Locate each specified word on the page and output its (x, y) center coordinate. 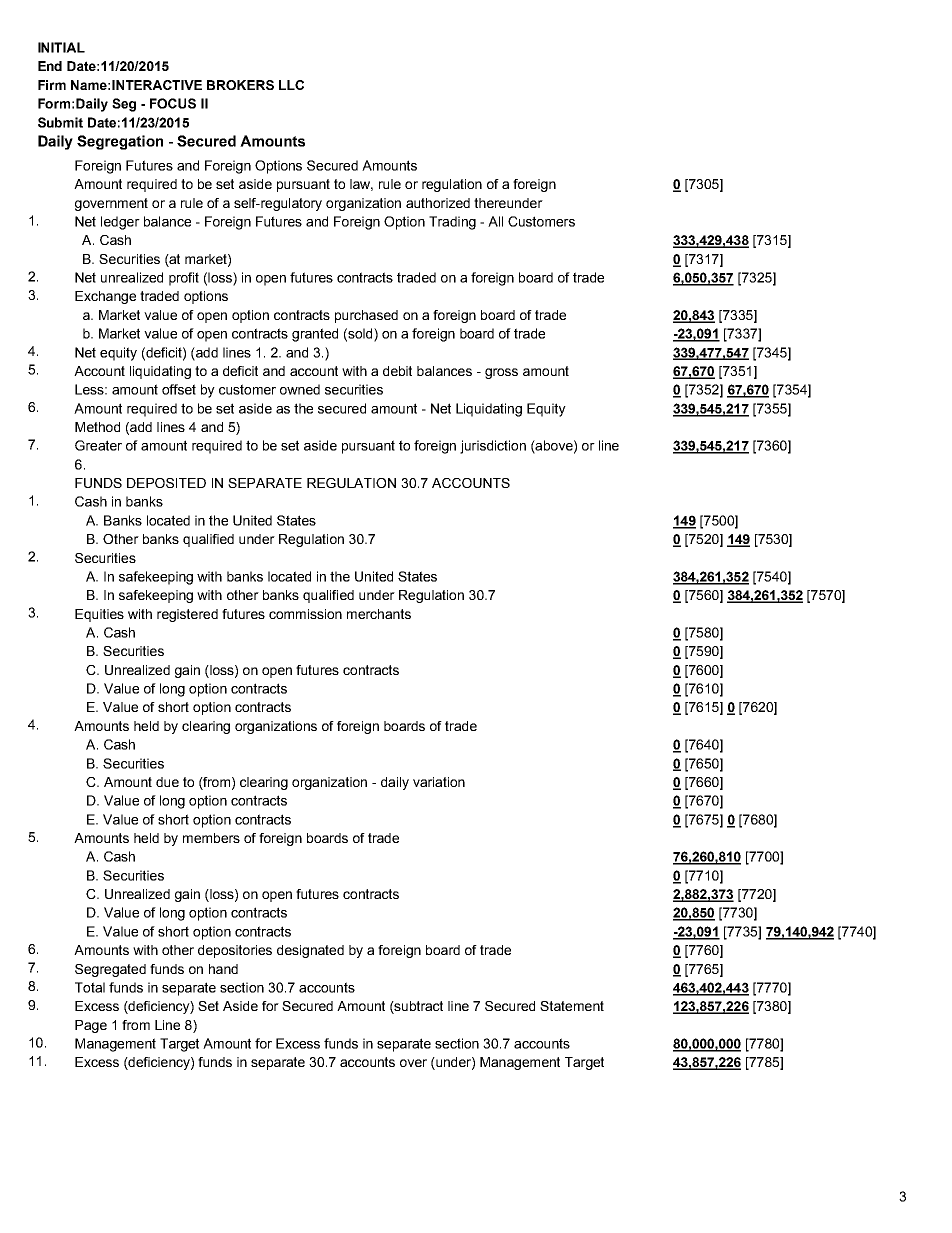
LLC (291, 85)
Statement (572, 1006)
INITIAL (61, 47)
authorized (438, 203)
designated (310, 951)
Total (90, 987)
